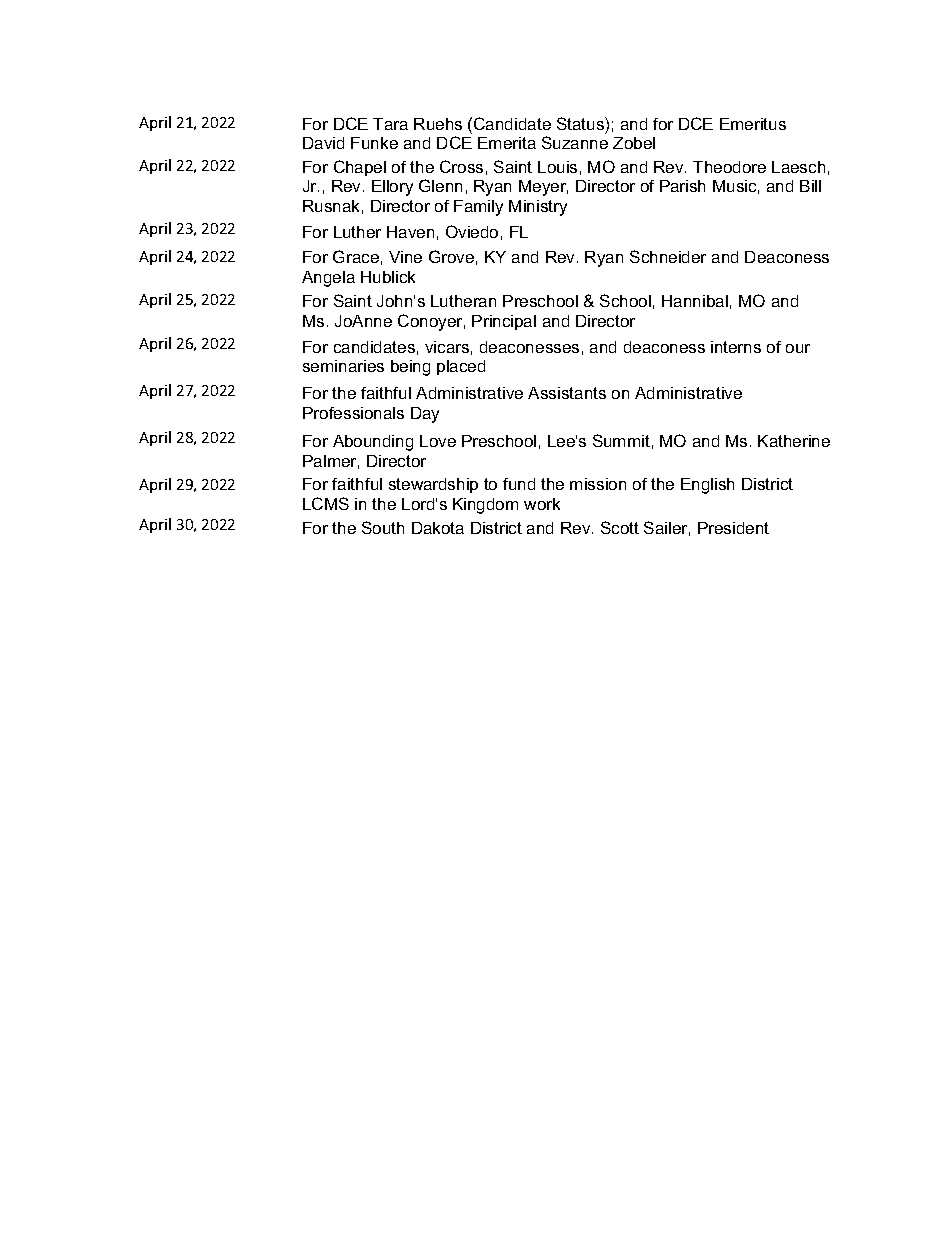 This page has height=1233, width=952. I want to click on work, so click(542, 504).
